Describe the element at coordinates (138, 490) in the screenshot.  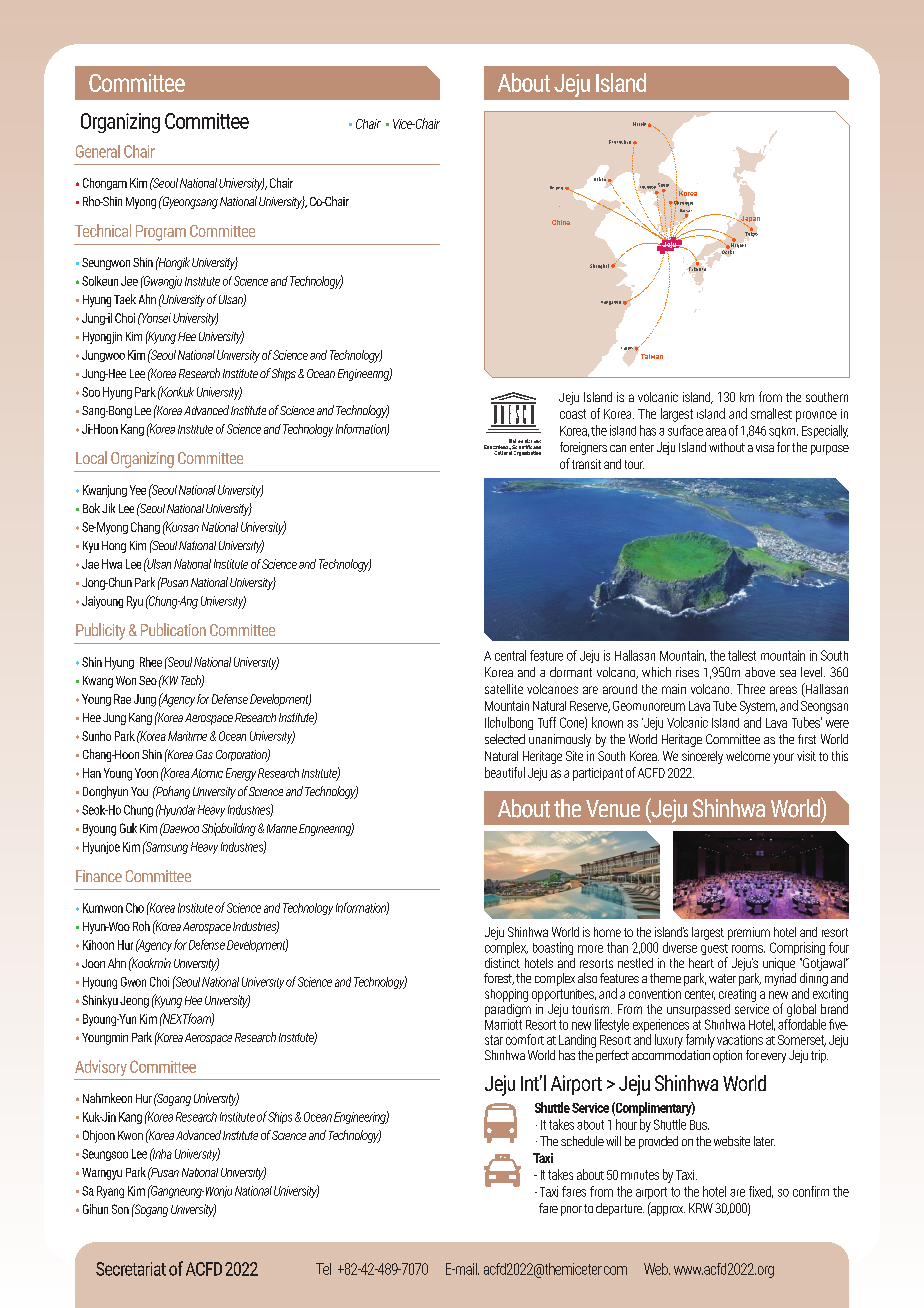
I see `Yee` at that location.
